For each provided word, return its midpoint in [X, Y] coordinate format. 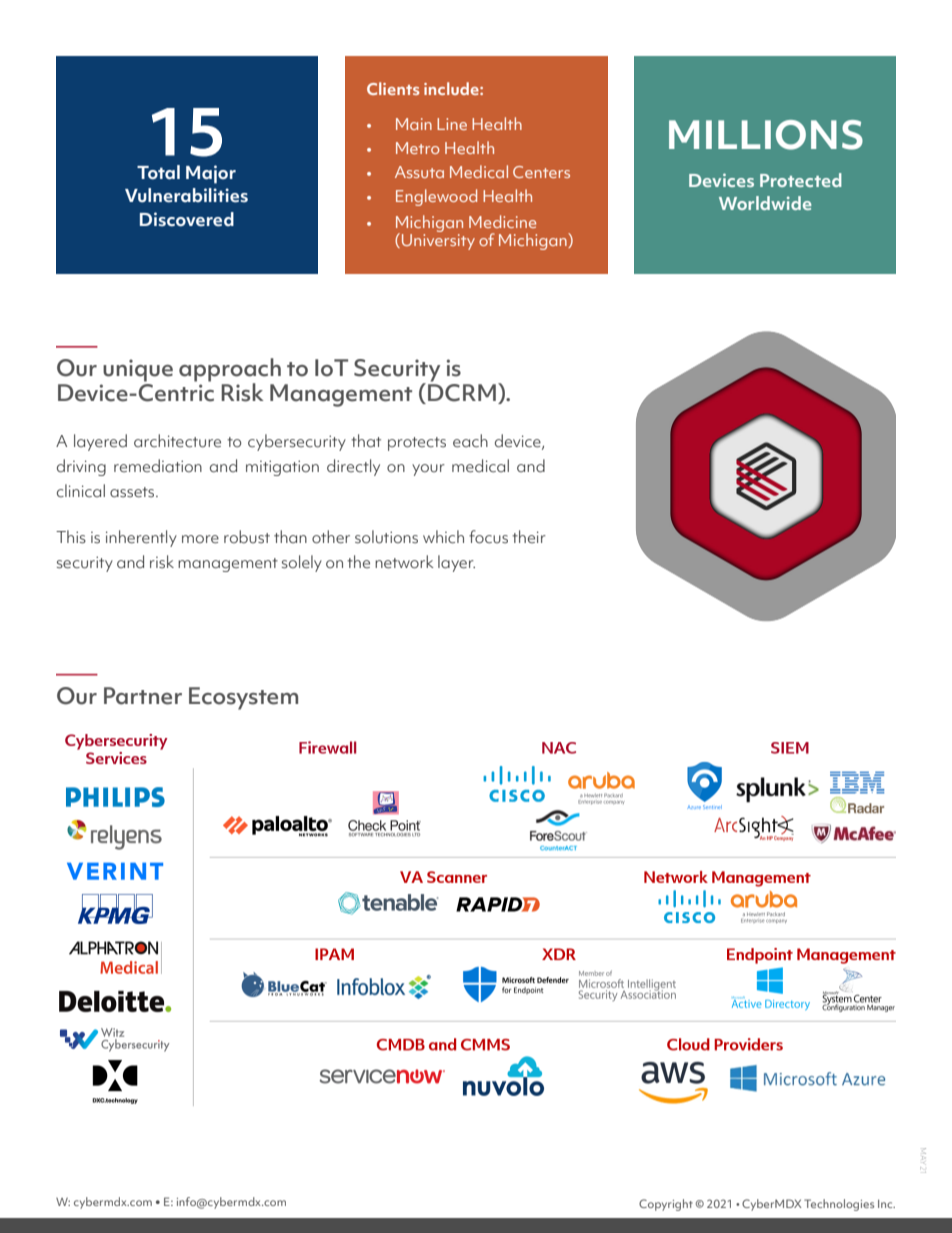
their [529, 537]
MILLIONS [766, 135]
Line [452, 124]
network [404, 562]
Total [158, 172]
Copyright [666, 1205]
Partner [143, 696]
